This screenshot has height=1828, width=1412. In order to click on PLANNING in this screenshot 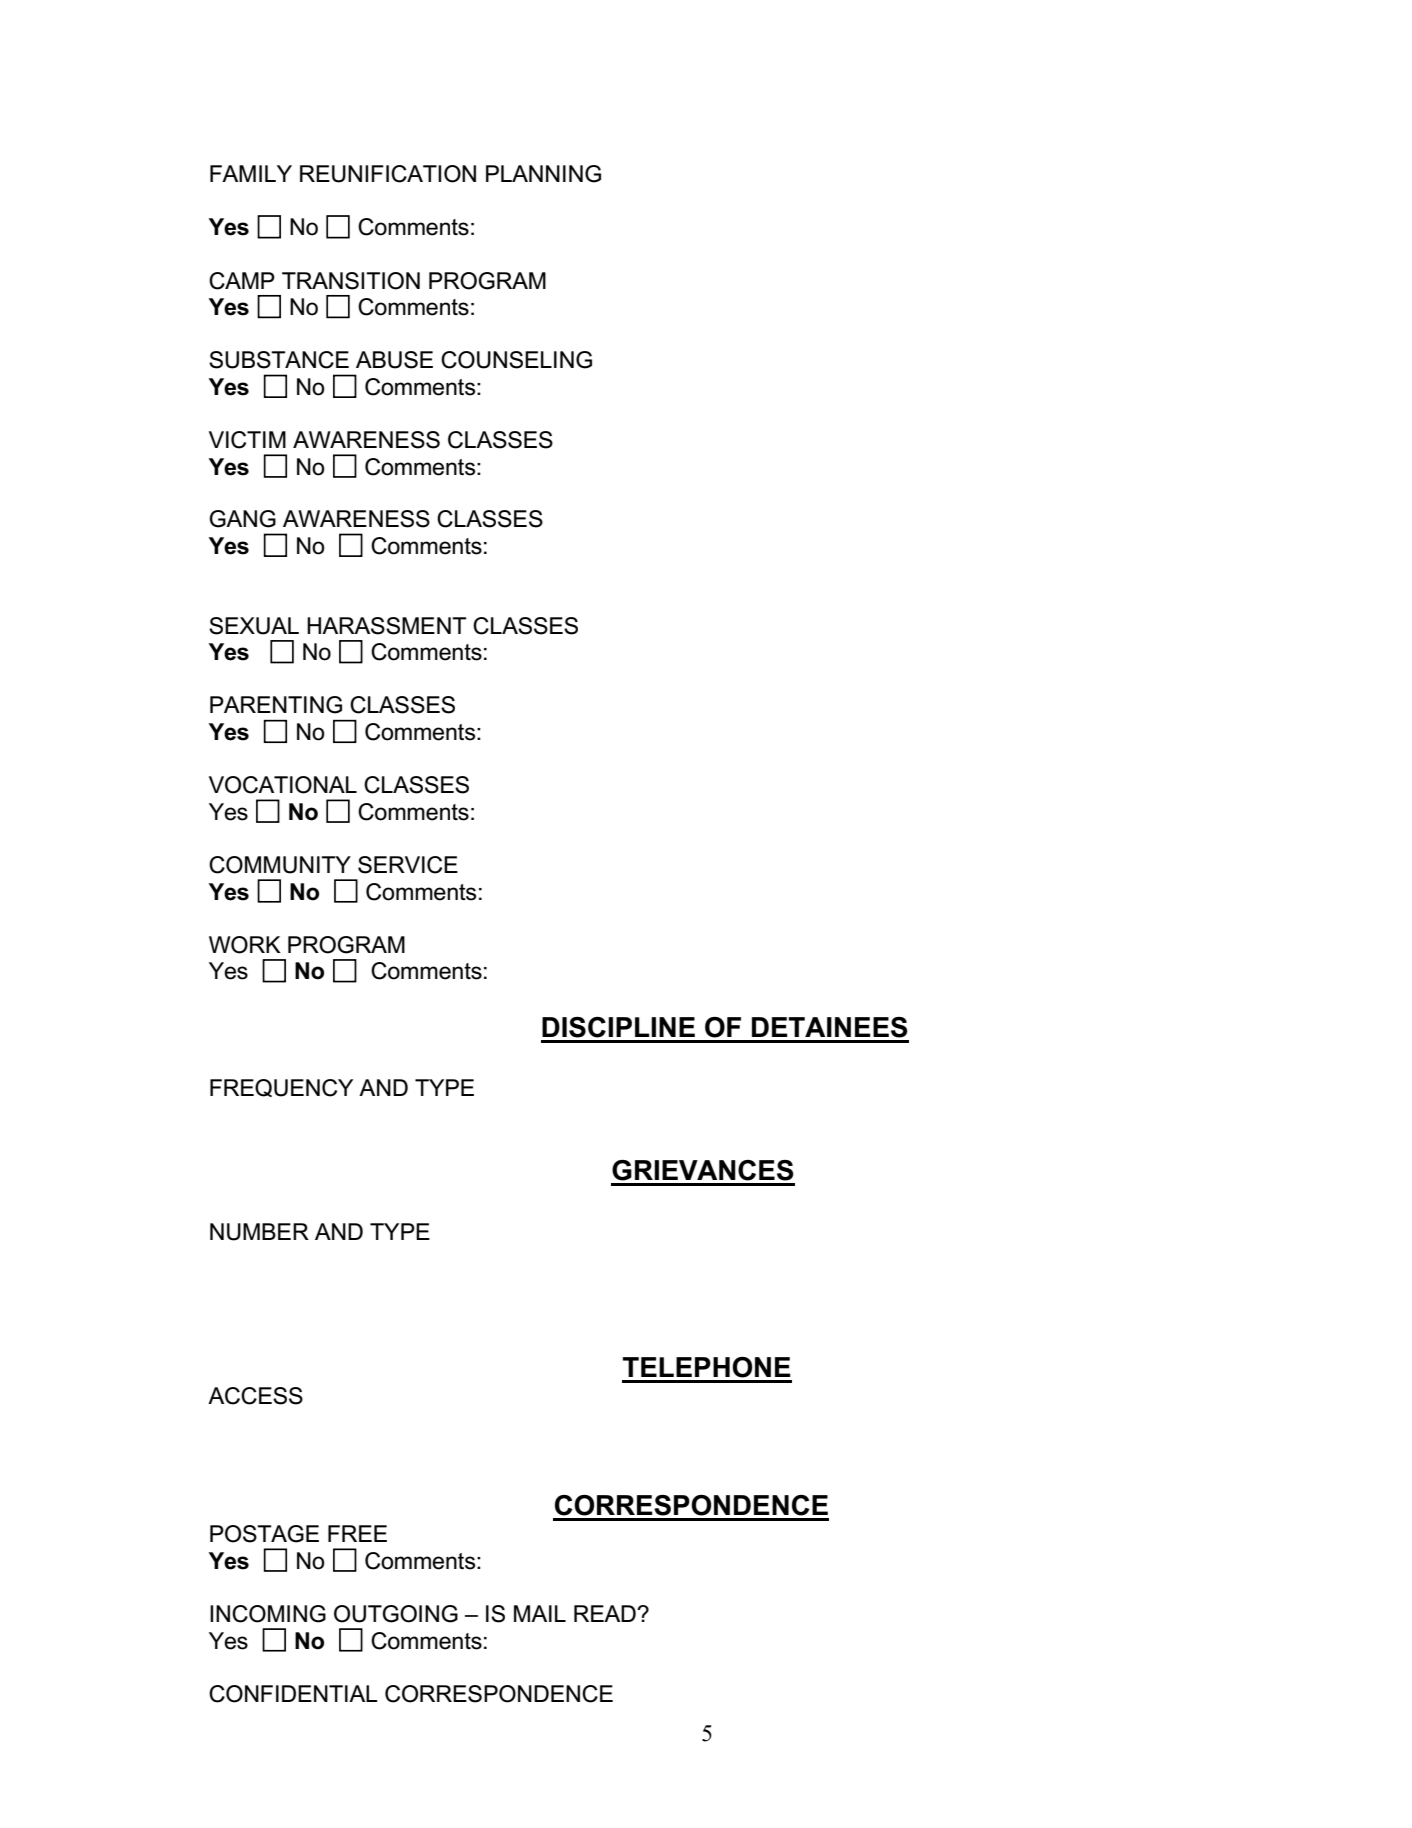, I will do `click(543, 174)`.
